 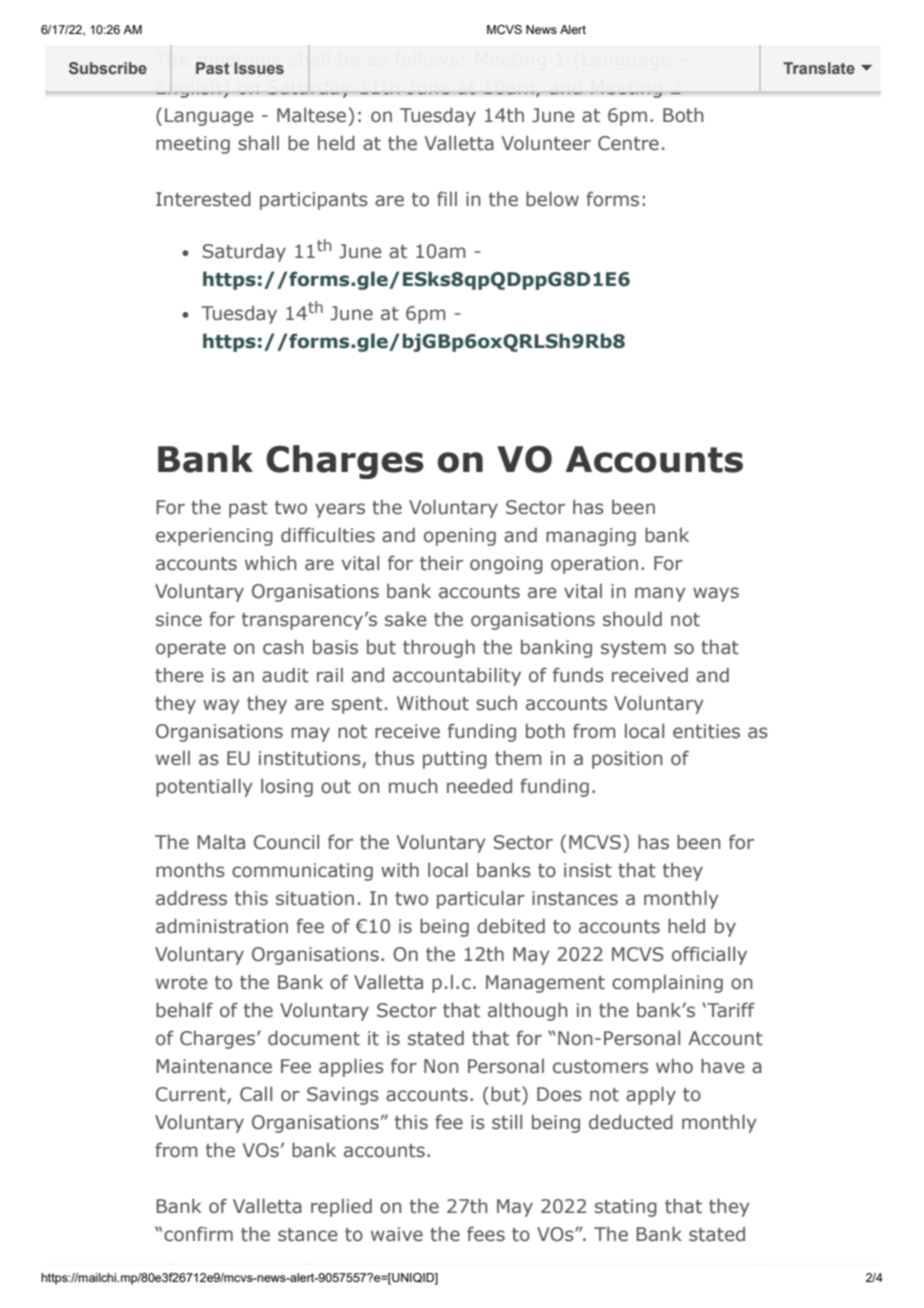 What do you see at coordinates (191, 649) in the document?
I see `operate` at bounding box center [191, 649].
